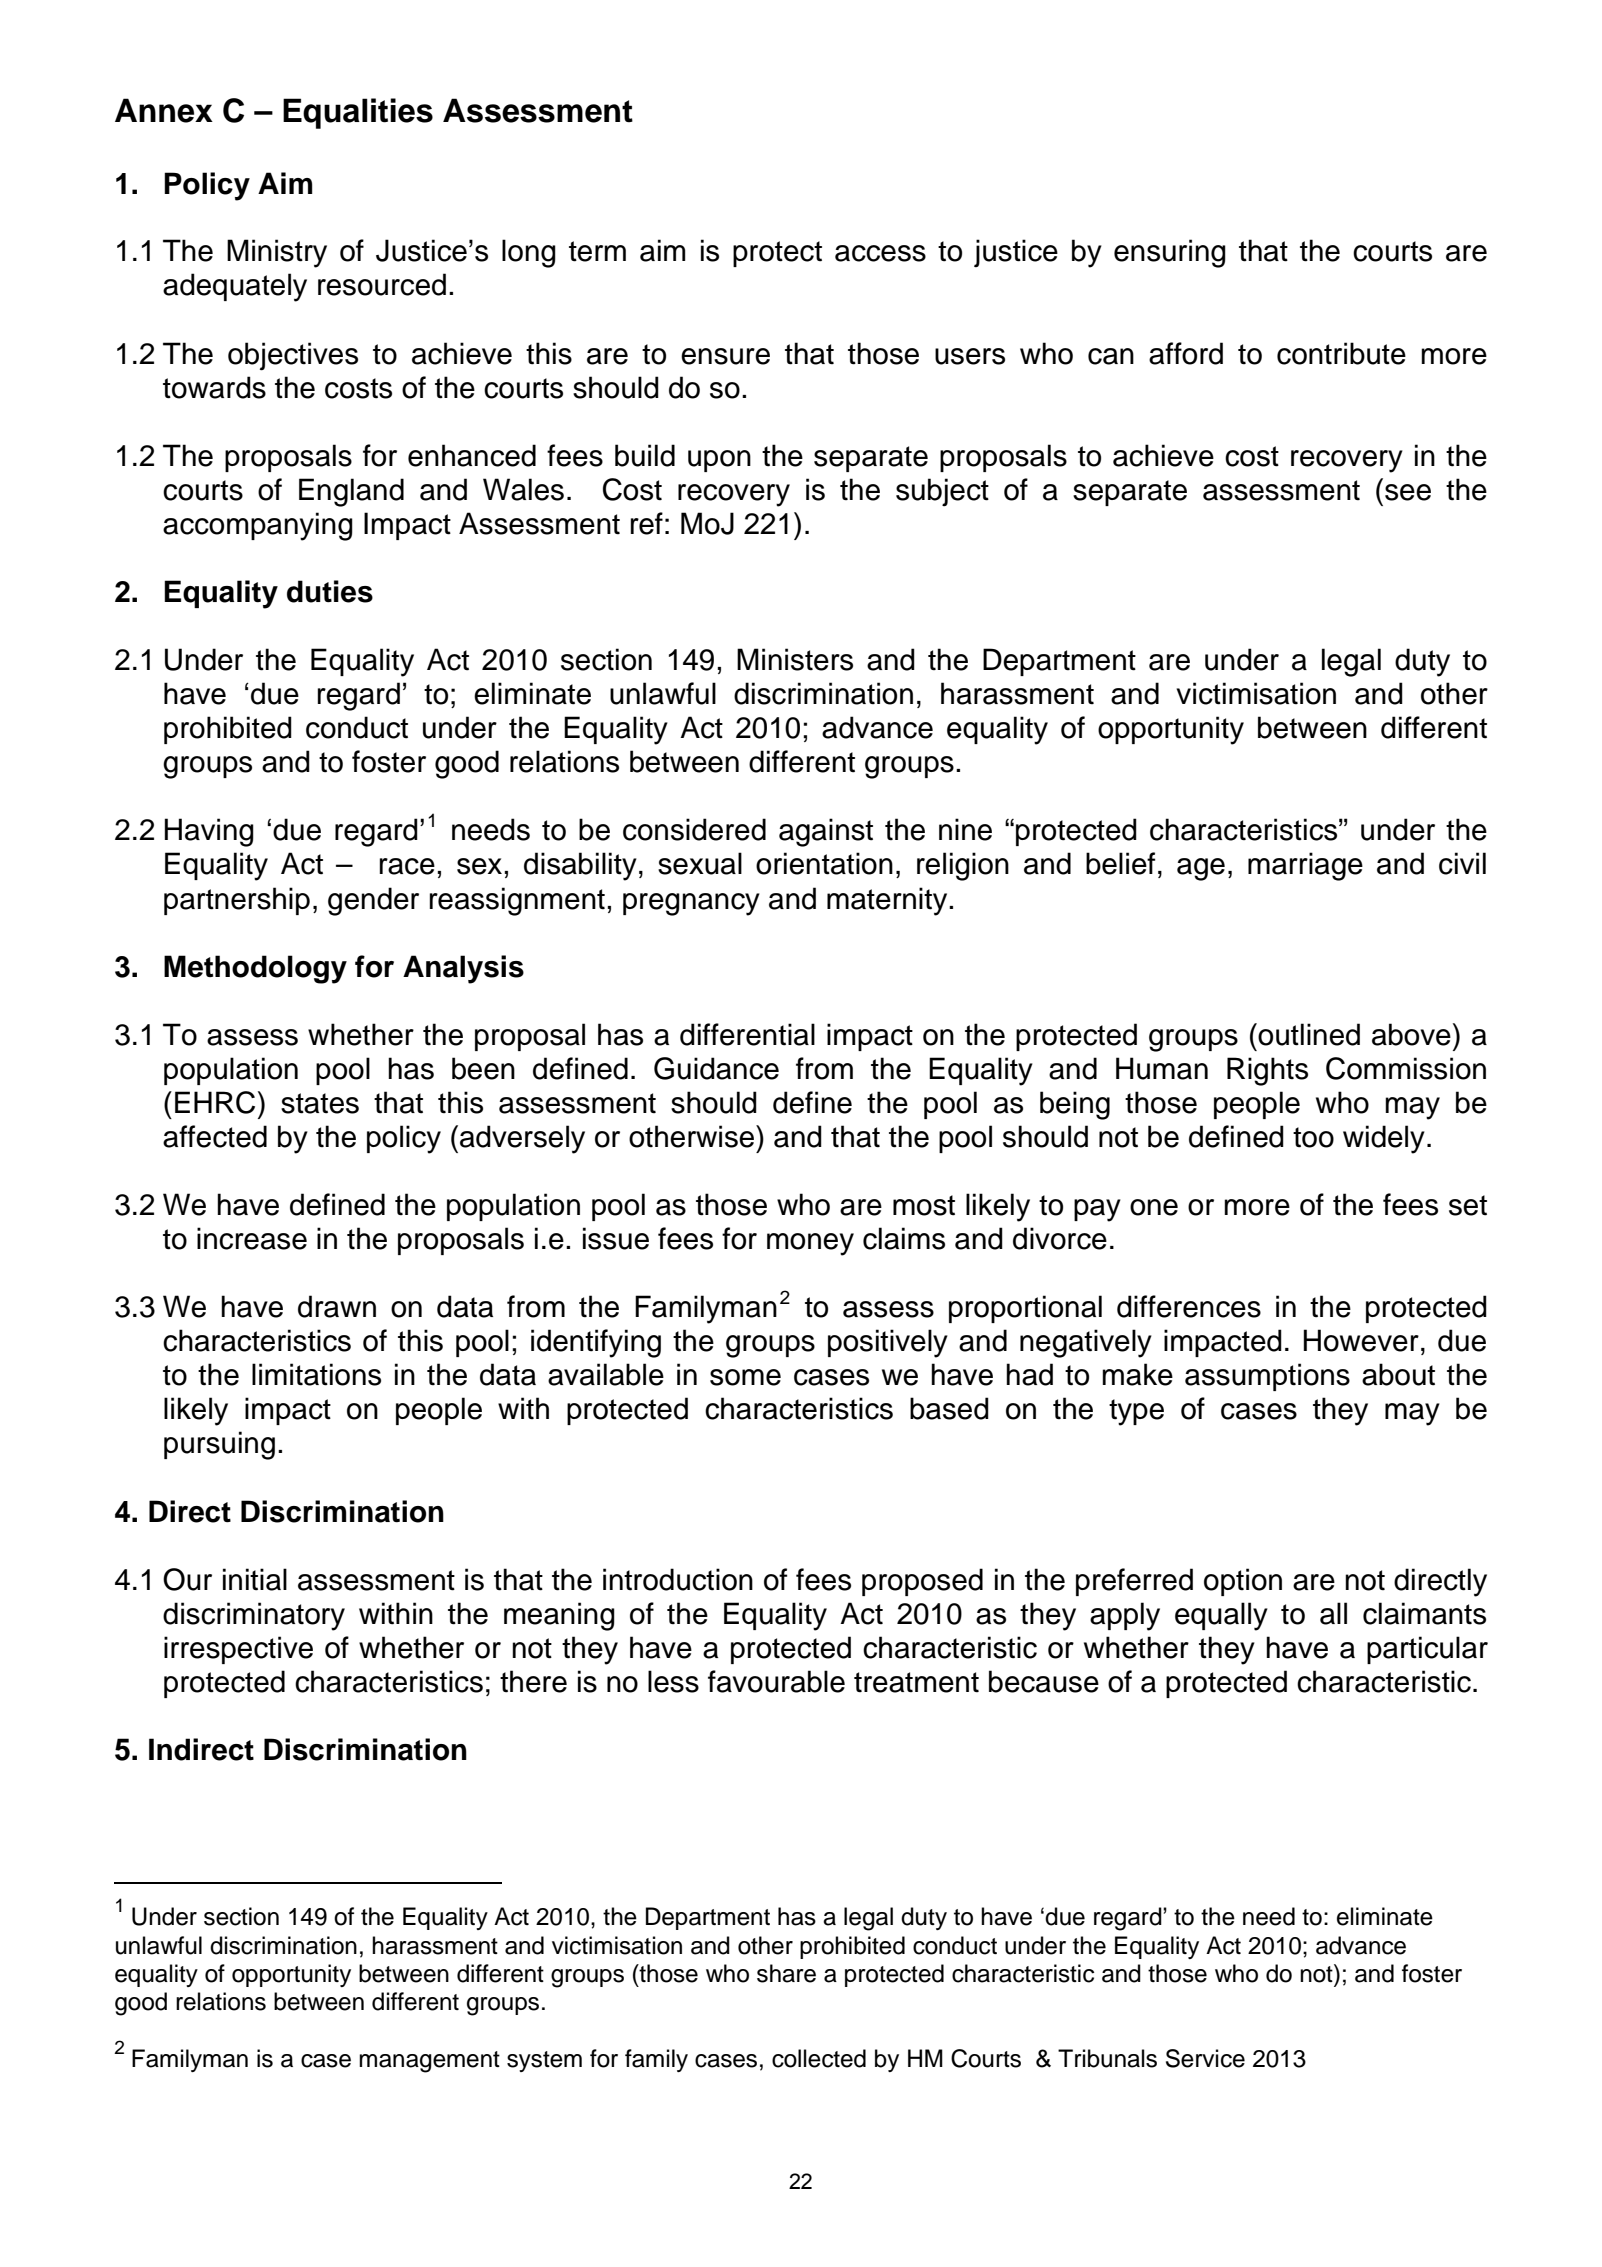 This document has height=2267, width=1602. I want to click on share, so click(786, 1973).
